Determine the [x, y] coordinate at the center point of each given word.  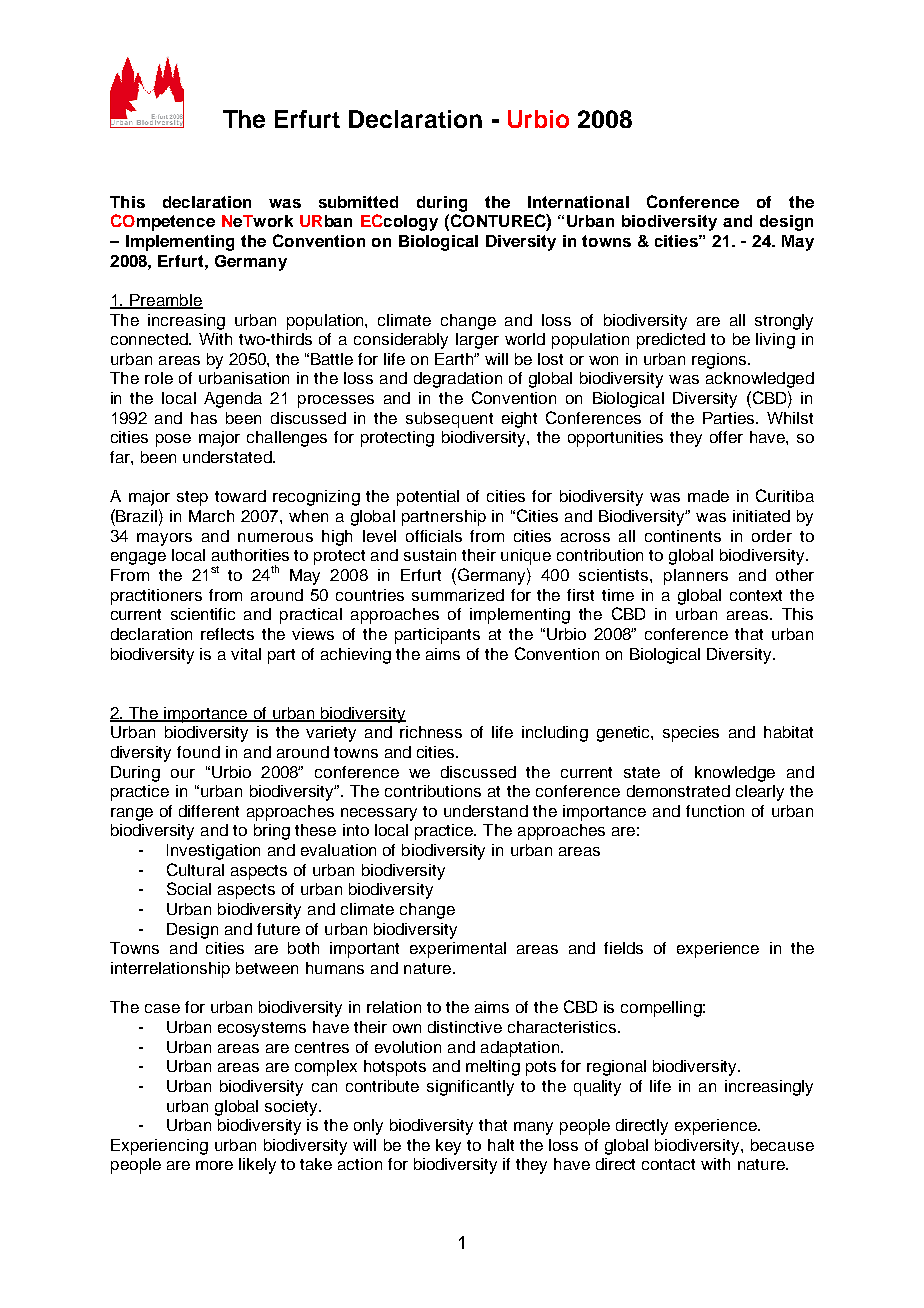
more [214, 1165]
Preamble [165, 301]
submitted [358, 202]
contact [668, 1164]
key [448, 1147]
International [578, 202]
